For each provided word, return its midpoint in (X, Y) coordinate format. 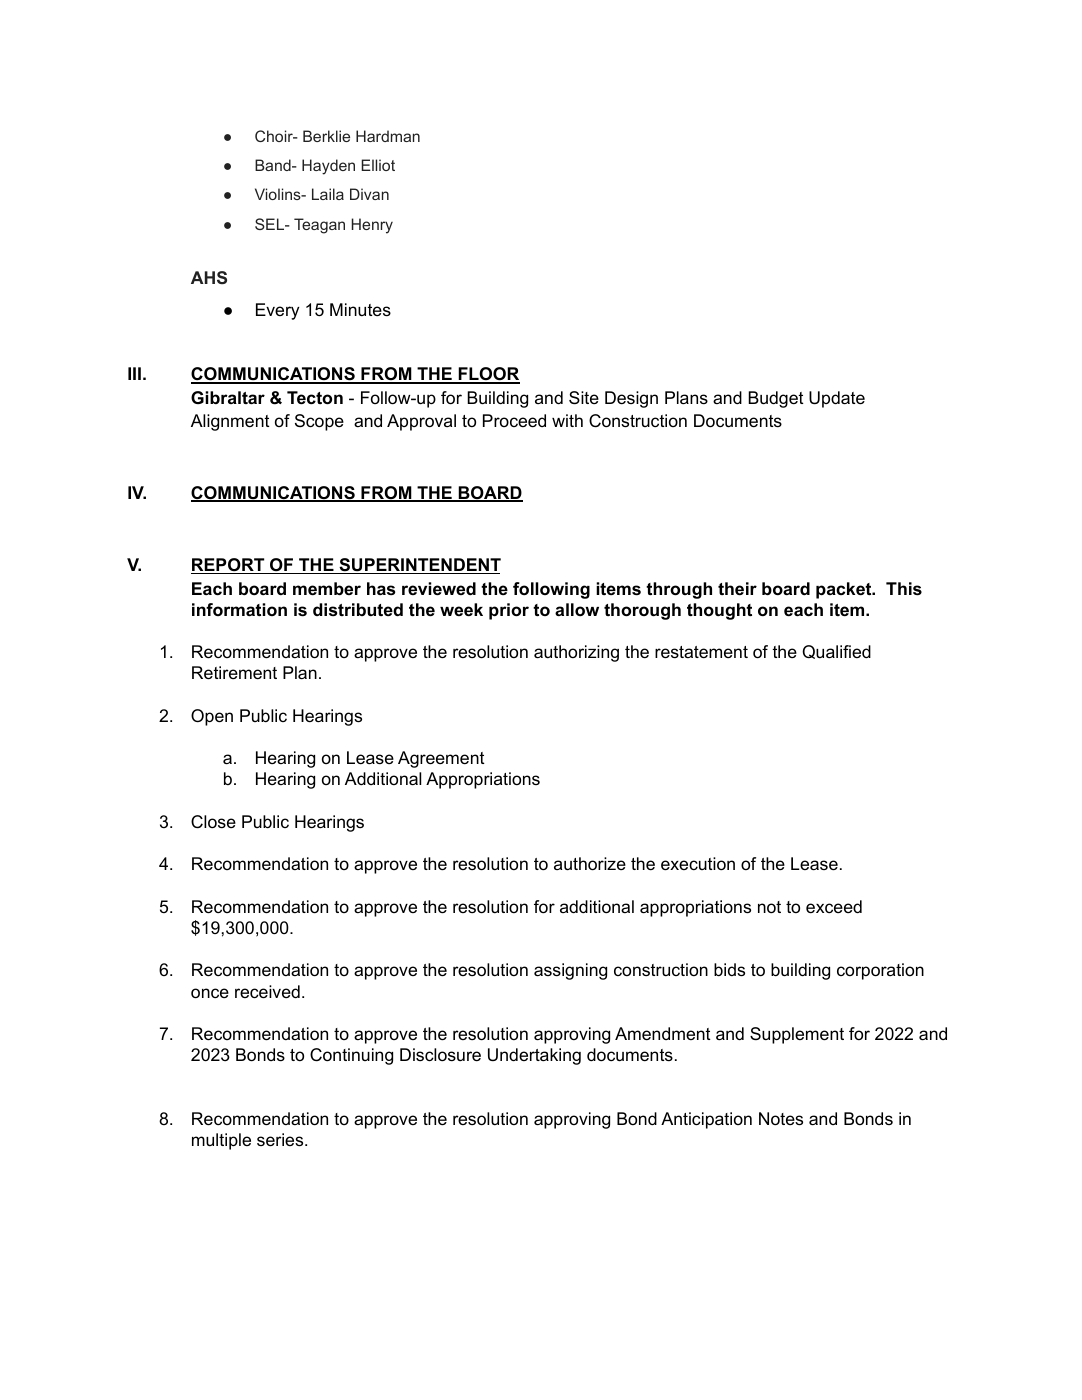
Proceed (514, 421)
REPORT (229, 566)
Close (213, 822)
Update (837, 399)
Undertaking (534, 1056)
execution (698, 864)
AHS (209, 277)
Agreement (441, 759)
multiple (221, 1141)
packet (845, 590)
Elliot (378, 165)
